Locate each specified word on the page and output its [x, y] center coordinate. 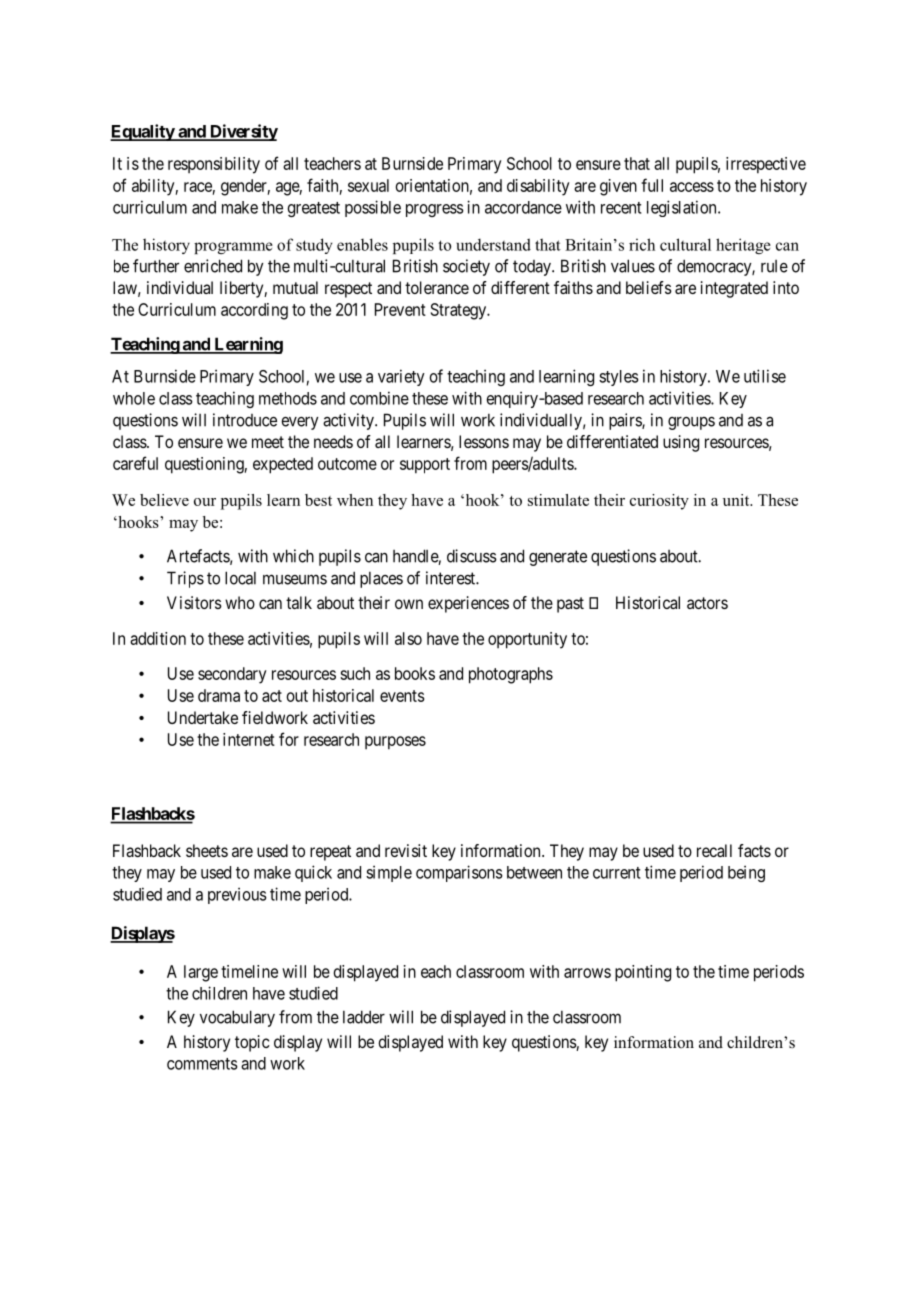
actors [707, 603]
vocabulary [237, 1018]
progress [435, 210]
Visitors [194, 602]
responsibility [214, 165]
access [692, 187]
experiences [468, 604]
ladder [364, 1017]
